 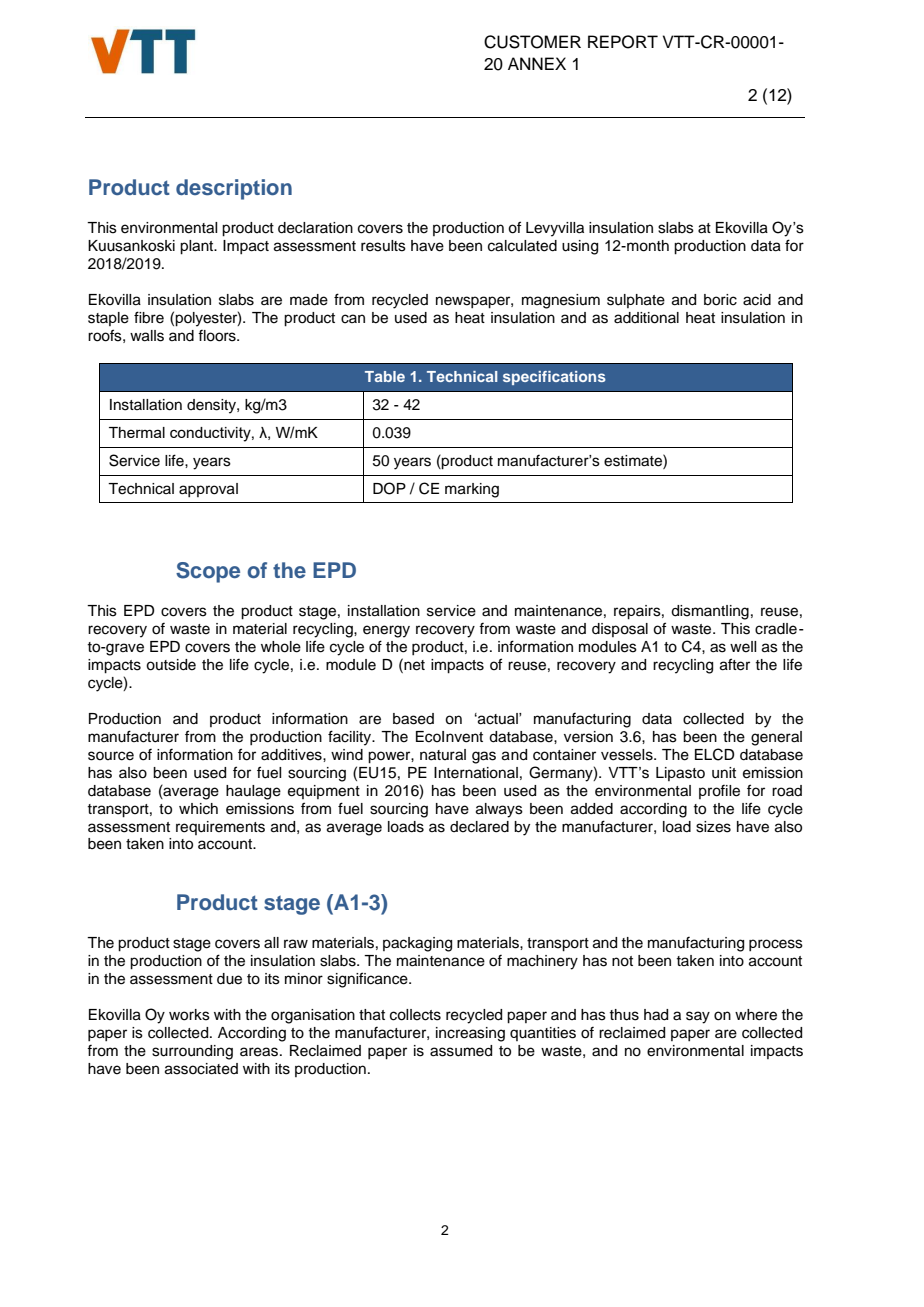 What do you see at coordinates (698, 1017) in the image?
I see `say` at bounding box center [698, 1017].
